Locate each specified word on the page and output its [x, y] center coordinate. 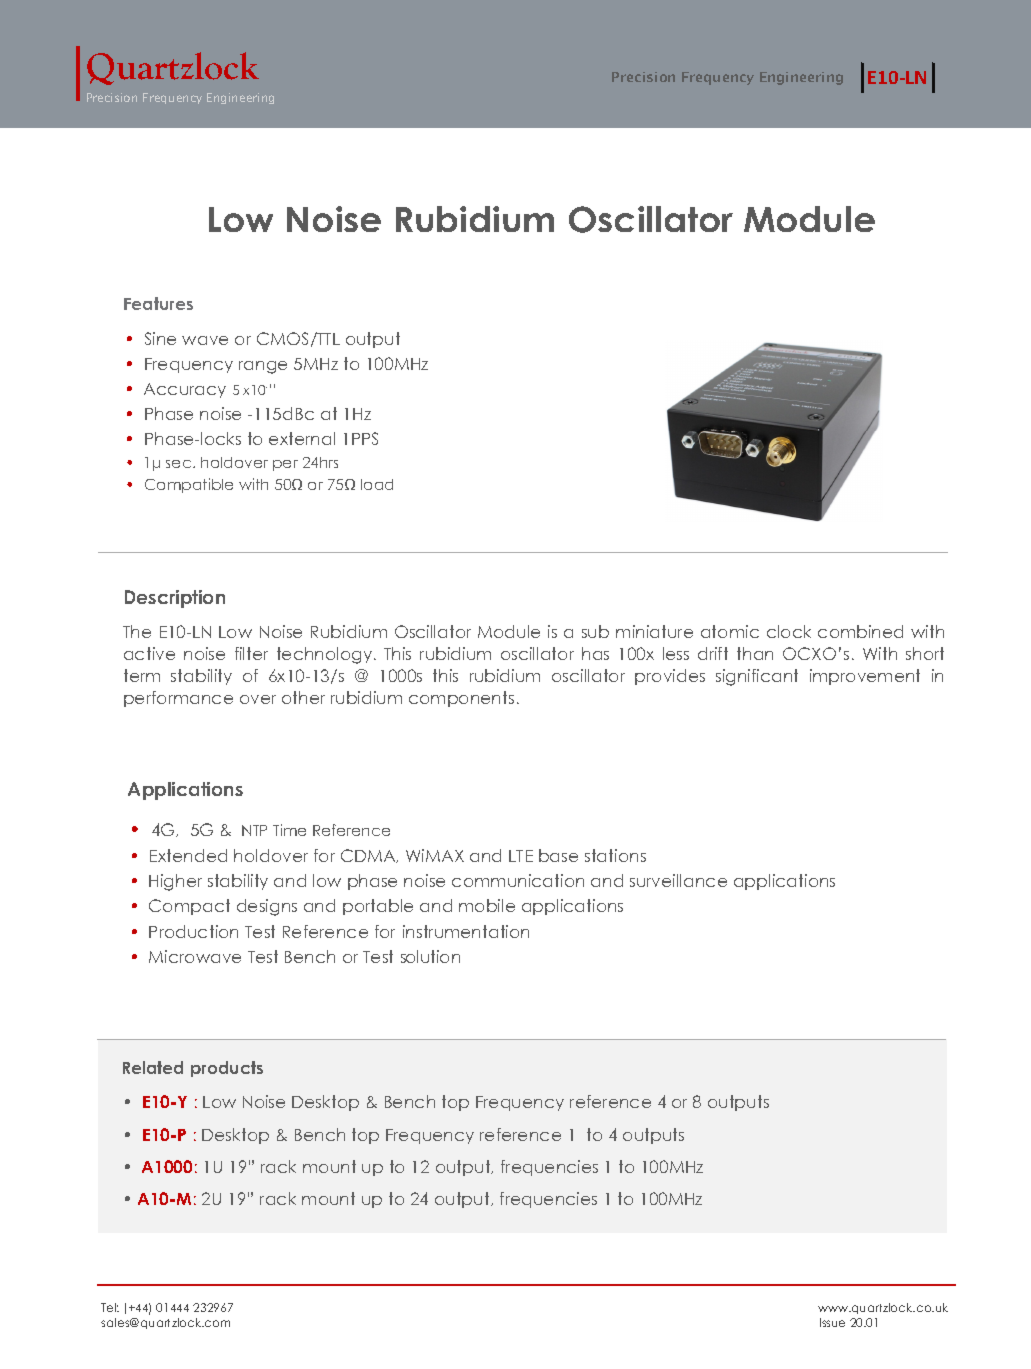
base [558, 855]
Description [175, 599]
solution [430, 956]
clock [789, 631]
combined [860, 631]
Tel [110, 1307]
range [263, 367]
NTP [254, 830]
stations [615, 855]
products [227, 1069]
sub [595, 631]
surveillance [678, 880]
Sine [160, 338]
